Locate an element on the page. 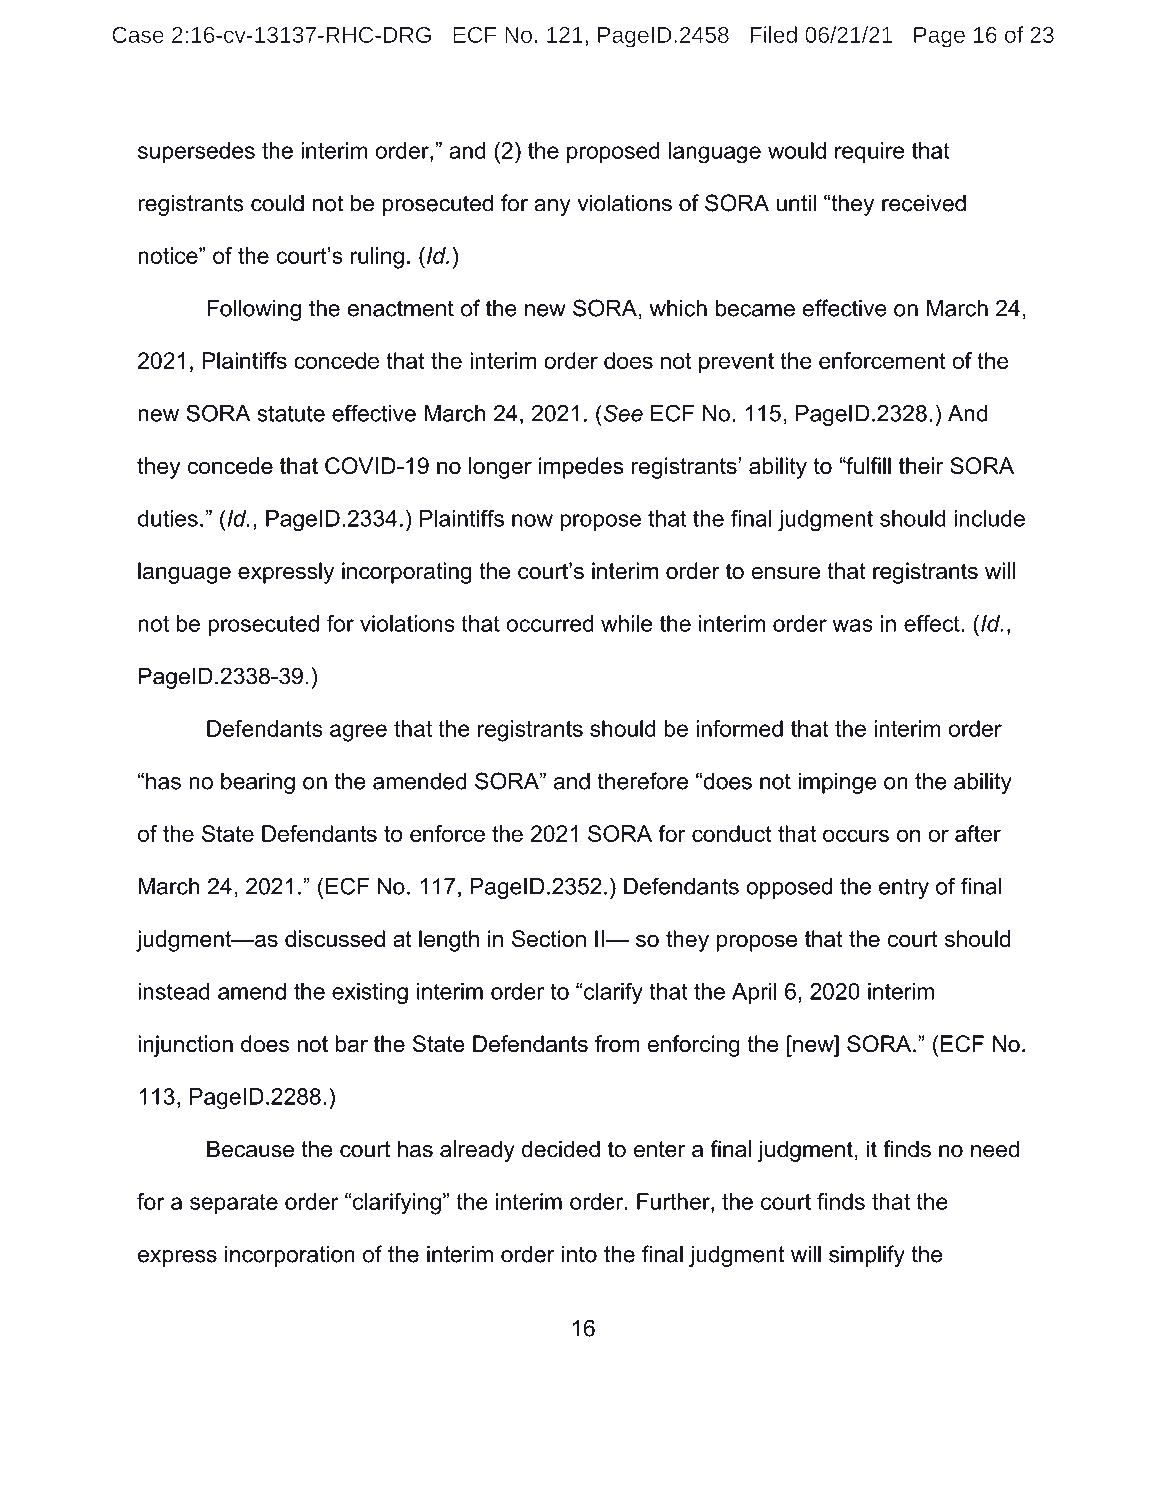 The width and height of the image is (1166, 1508). discussed is located at coordinates (335, 938).
